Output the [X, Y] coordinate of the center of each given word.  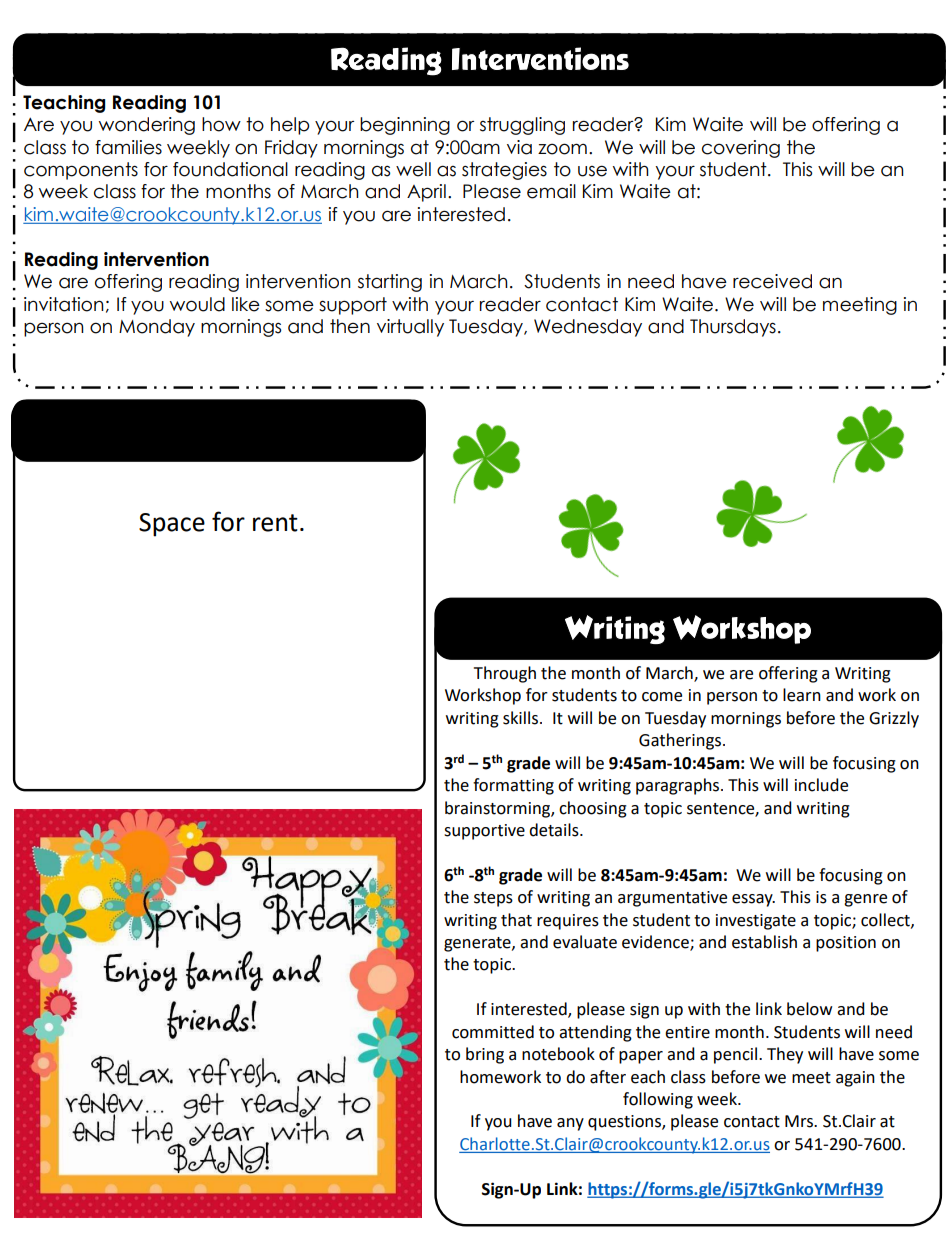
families [128, 147]
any [570, 1124]
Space [172, 525]
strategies [504, 171]
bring [485, 1055]
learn [802, 695]
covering [741, 149]
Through [505, 674]
